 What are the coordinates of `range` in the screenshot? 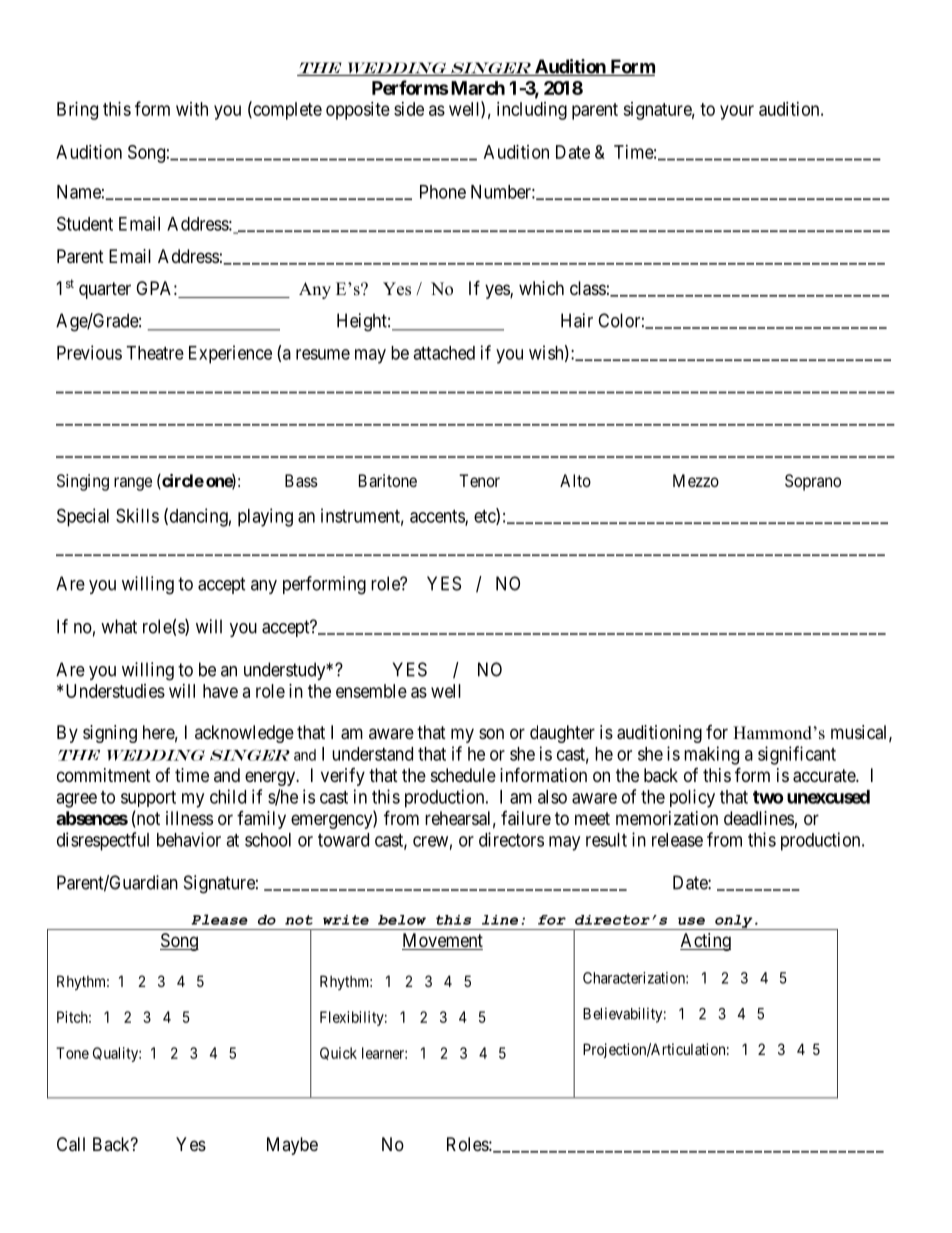 It's located at (133, 484).
